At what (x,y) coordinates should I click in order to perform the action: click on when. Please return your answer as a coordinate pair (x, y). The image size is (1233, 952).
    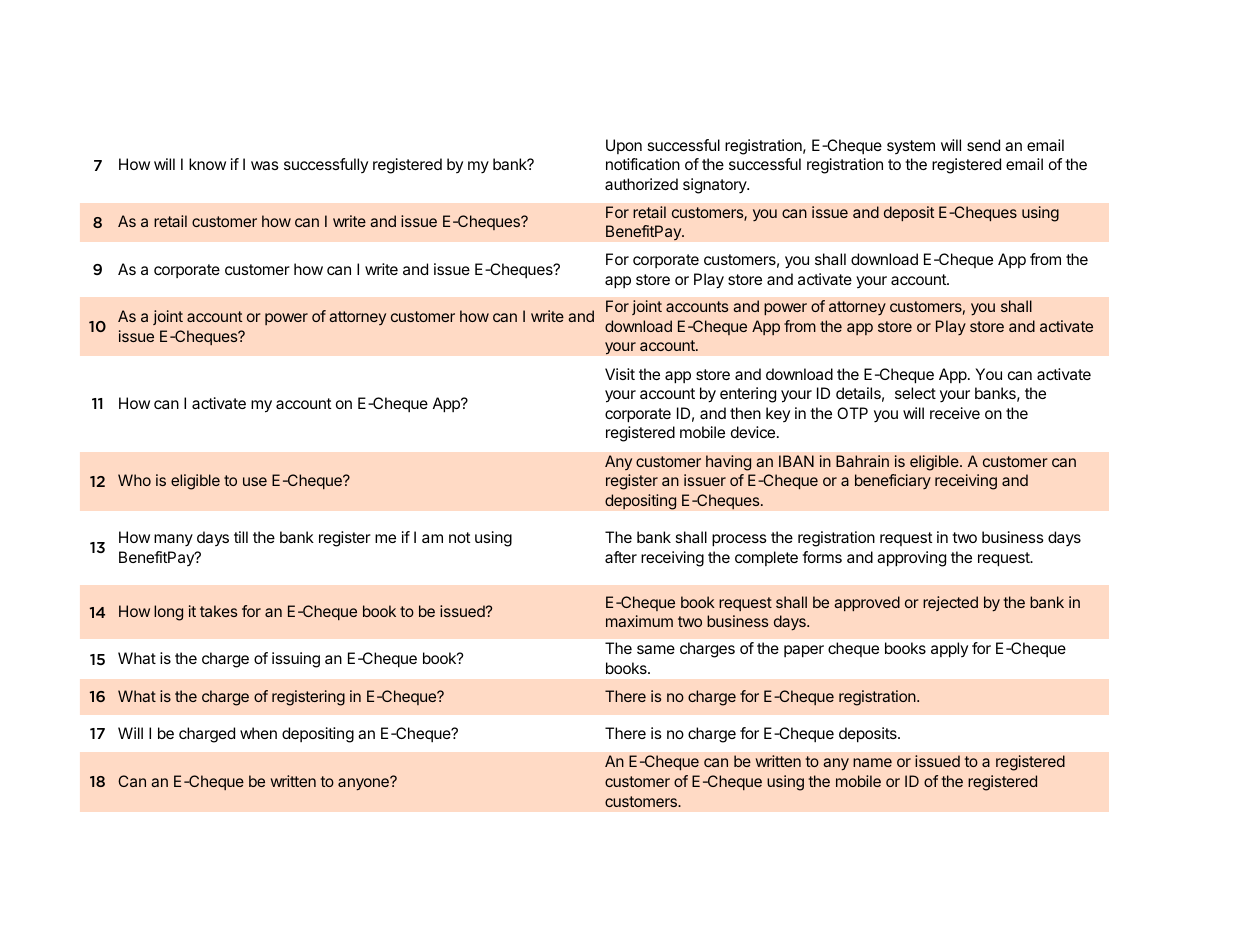
    Looking at the image, I should click on (258, 733).
